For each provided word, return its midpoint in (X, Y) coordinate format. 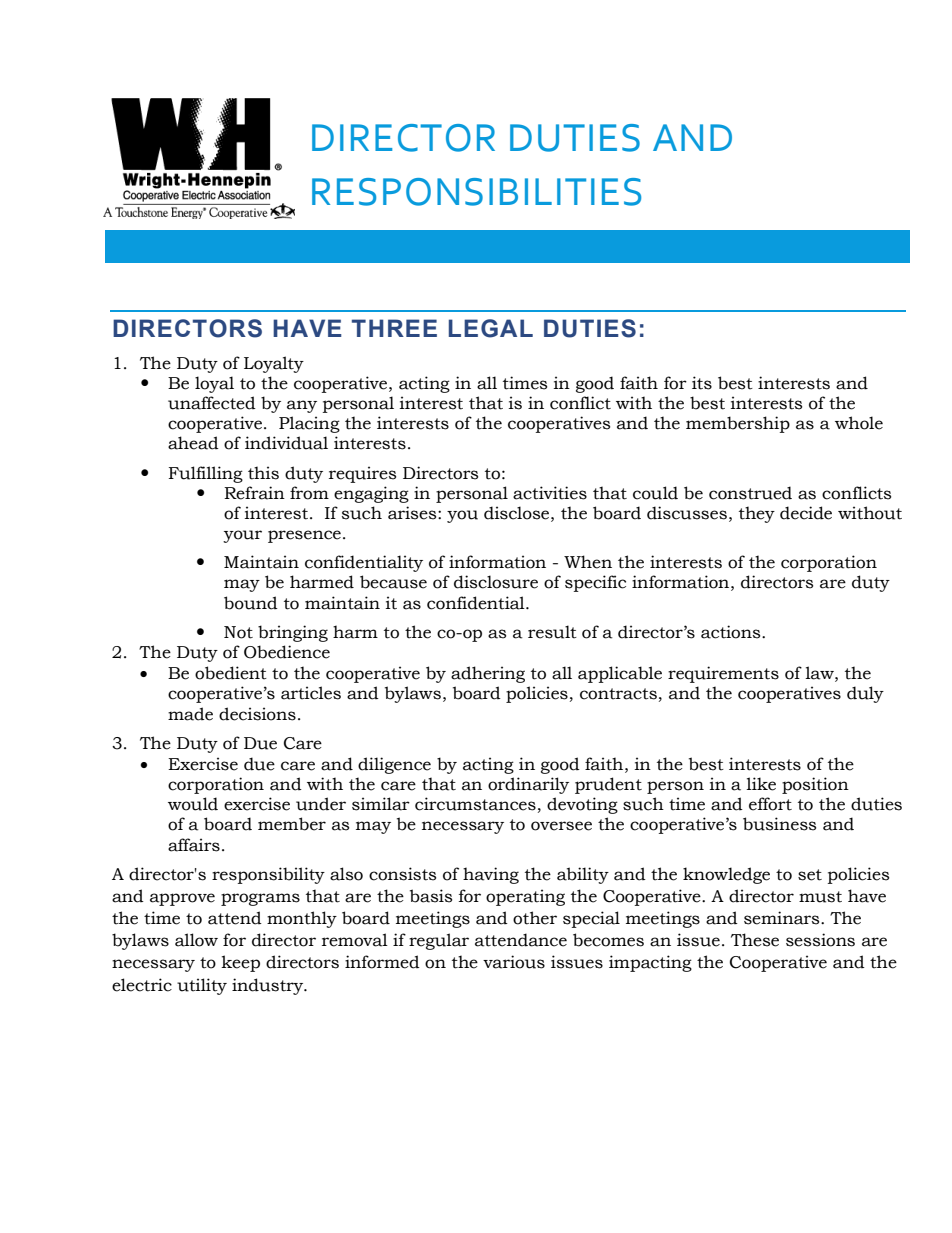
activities (550, 493)
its (702, 383)
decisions (257, 714)
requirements (723, 674)
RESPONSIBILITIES (476, 192)
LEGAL (491, 328)
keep (240, 963)
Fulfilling (206, 474)
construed (750, 493)
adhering (488, 674)
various (514, 962)
